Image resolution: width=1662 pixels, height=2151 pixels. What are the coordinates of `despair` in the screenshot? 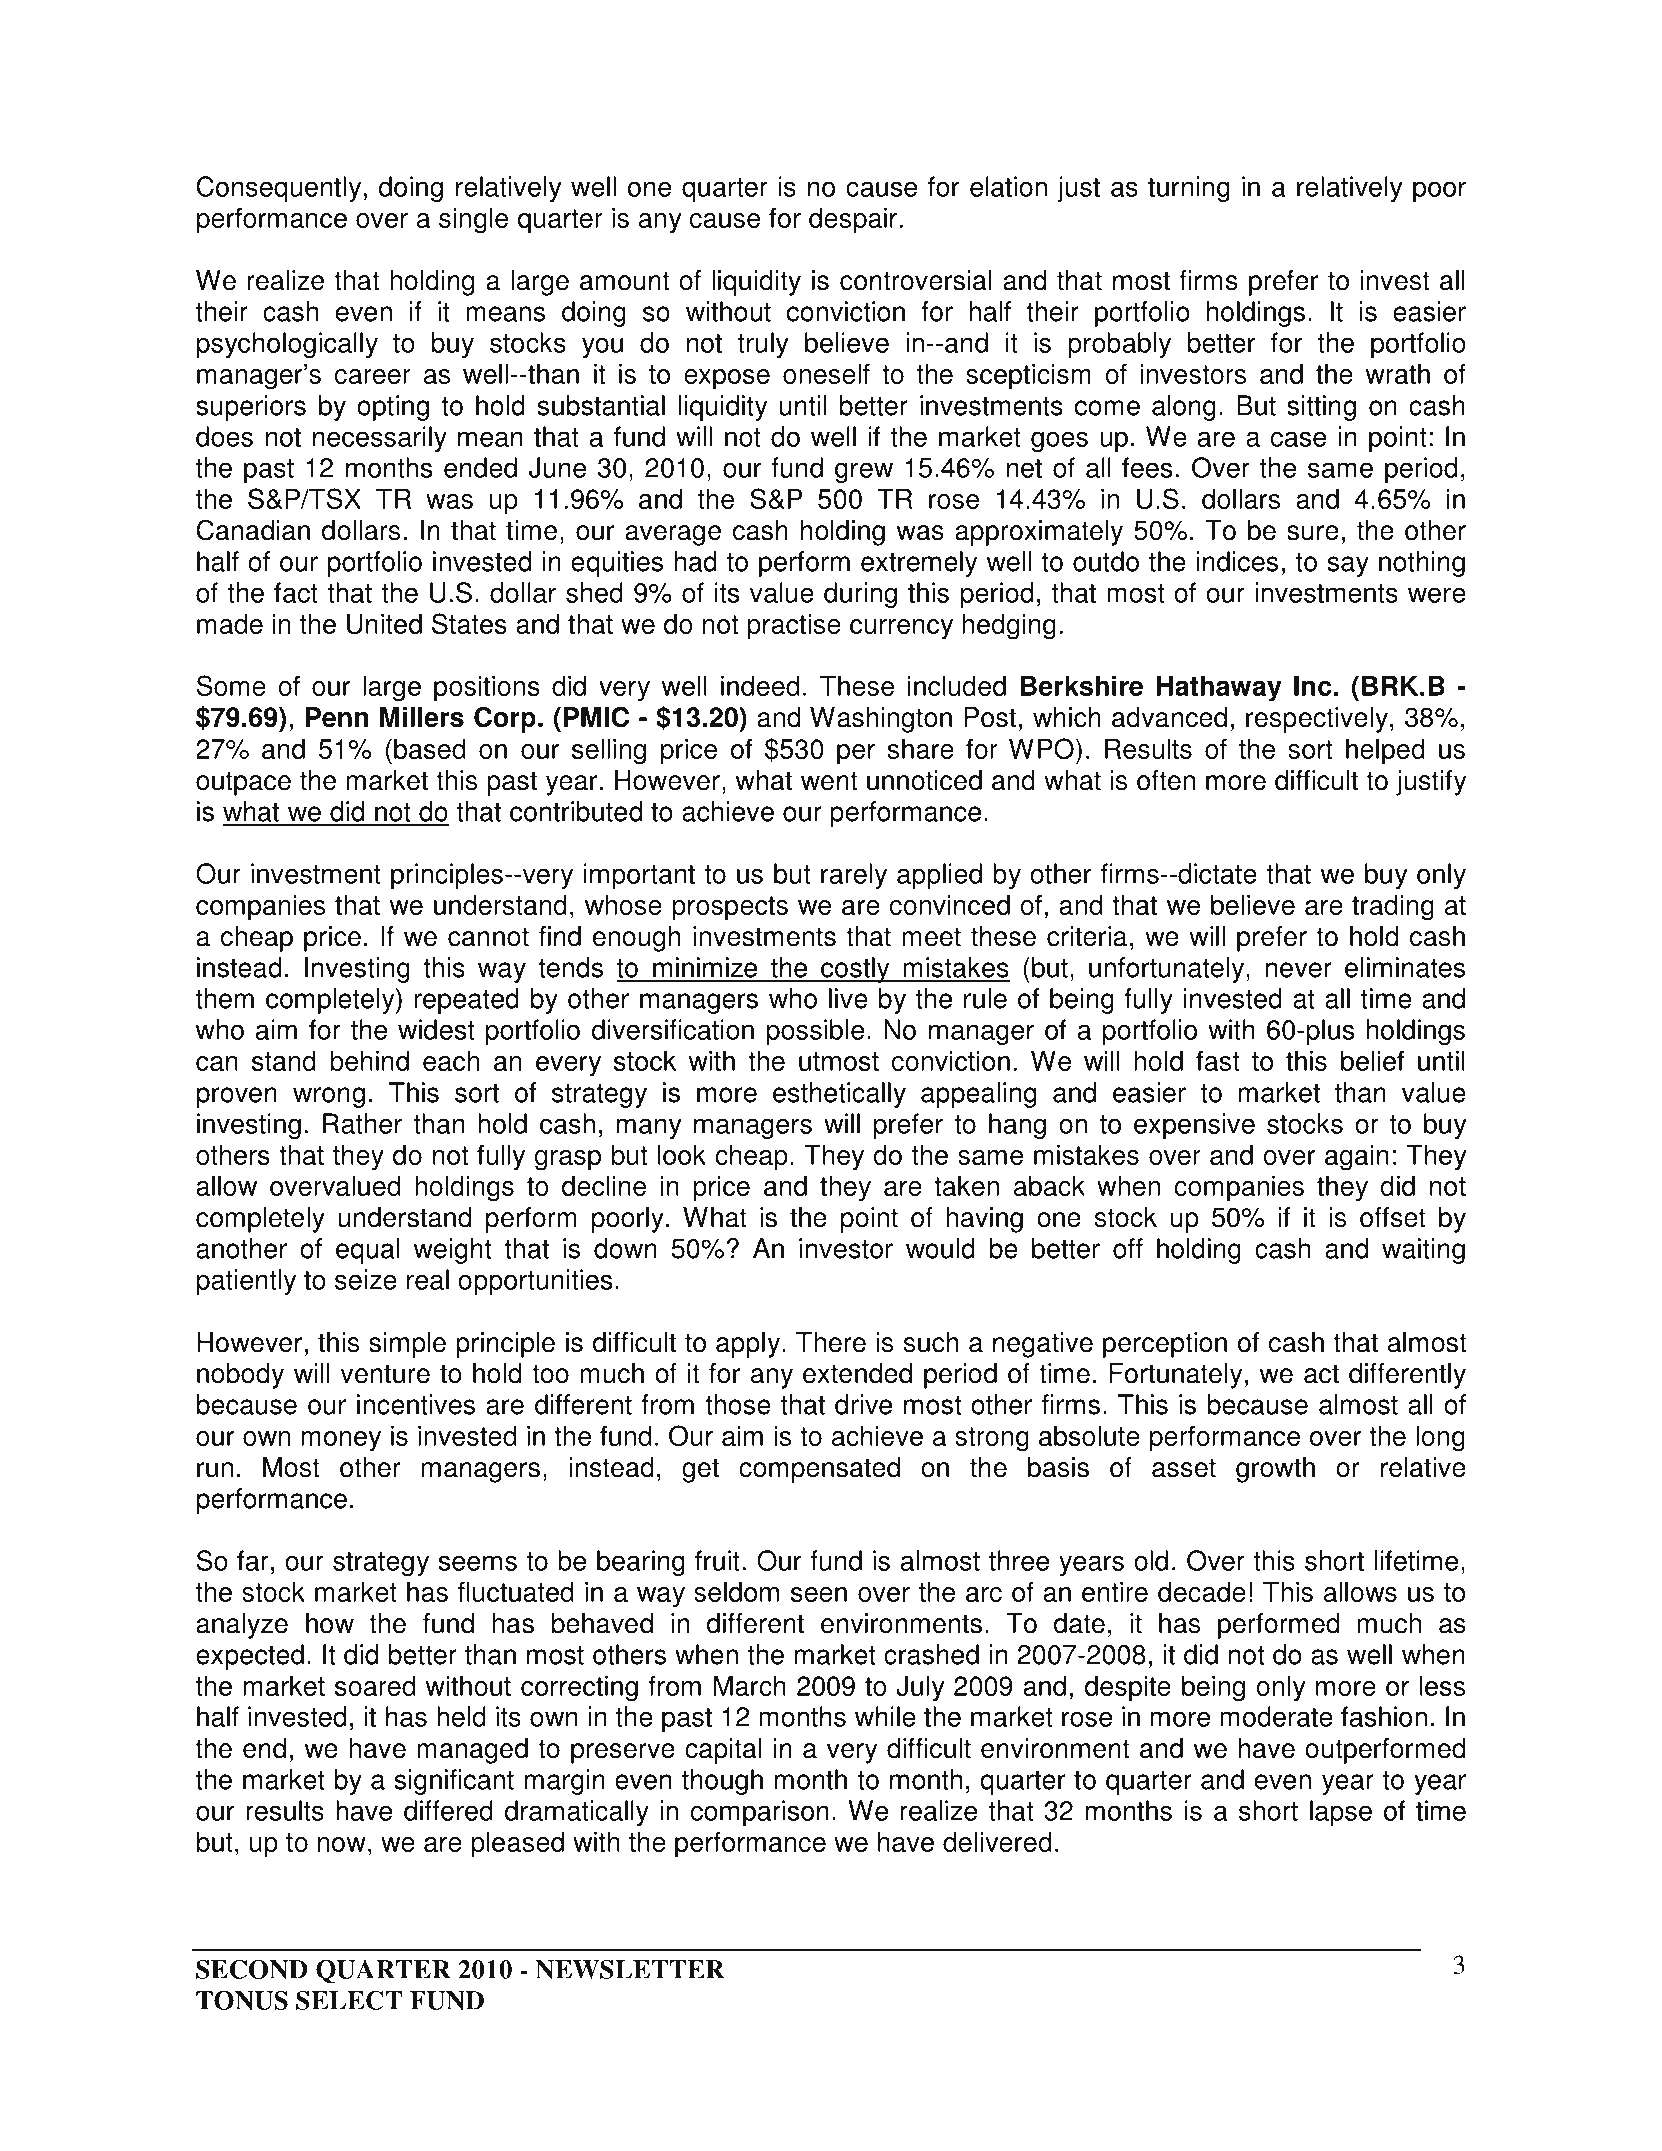 It's located at (853, 220).
